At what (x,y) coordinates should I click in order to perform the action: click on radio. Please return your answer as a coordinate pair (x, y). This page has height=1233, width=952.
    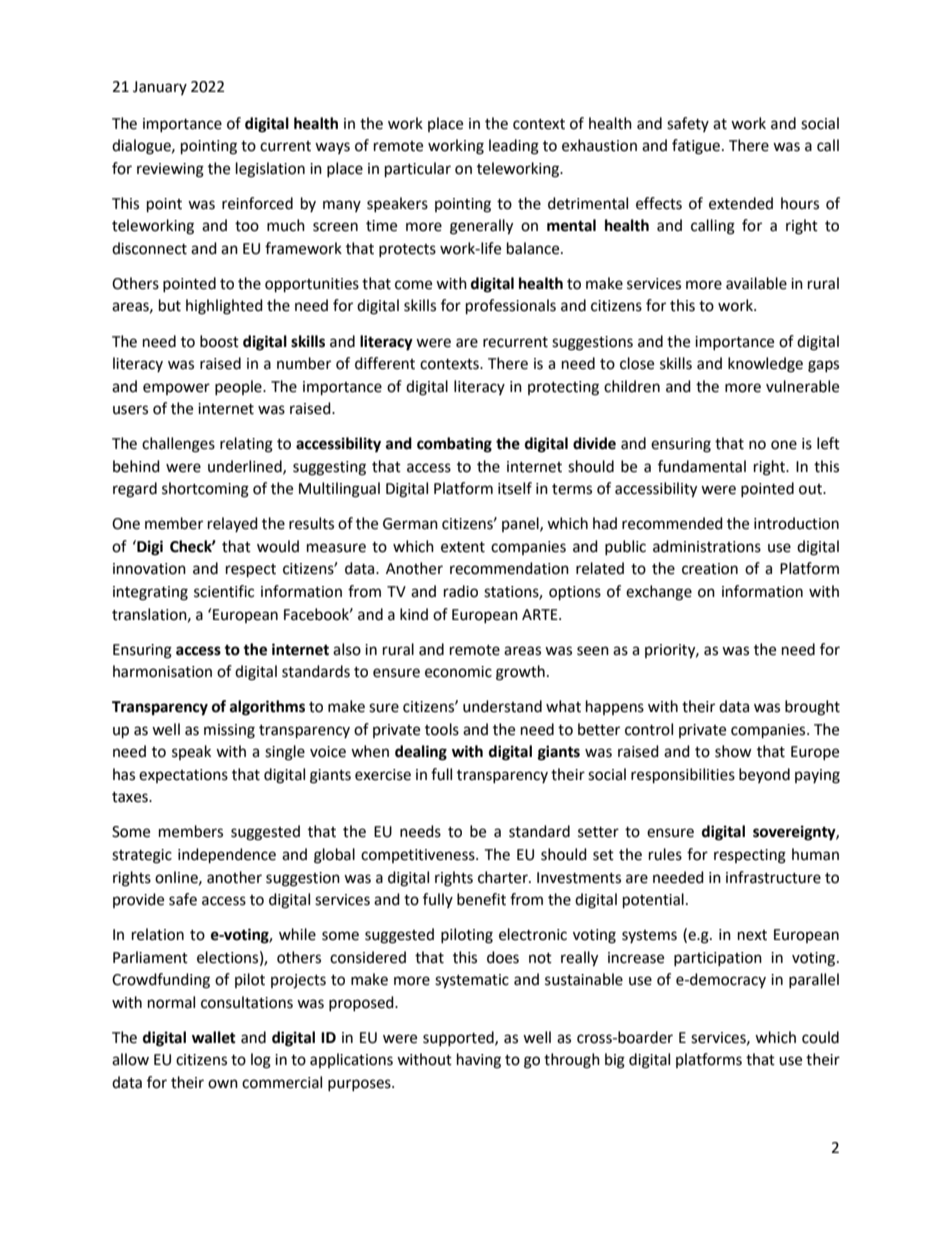
    Looking at the image, I should click on (461, 591).
